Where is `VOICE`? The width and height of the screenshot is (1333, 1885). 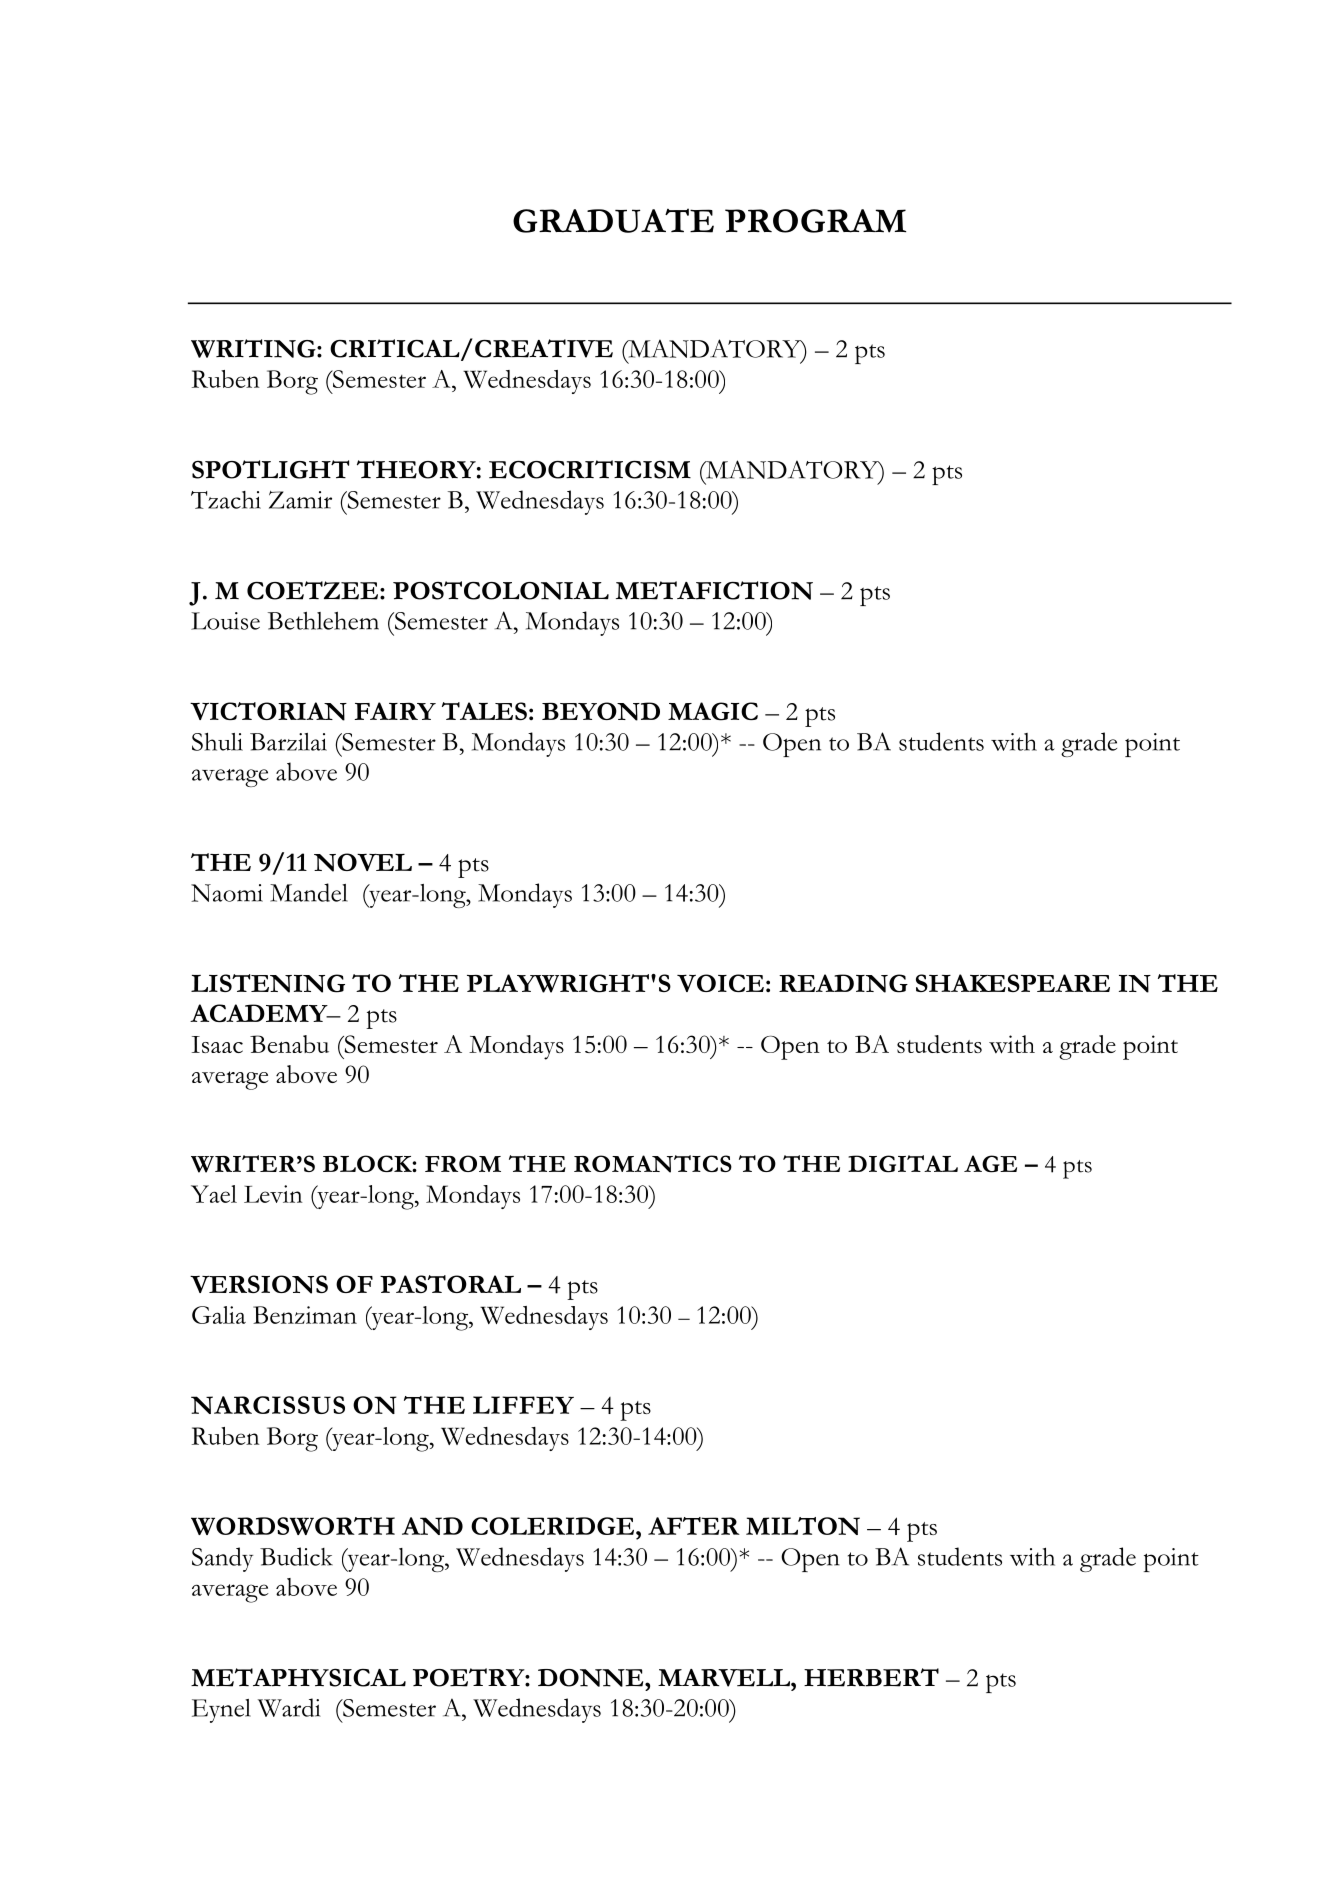
VOICE is located at coordinates (720, 983).
